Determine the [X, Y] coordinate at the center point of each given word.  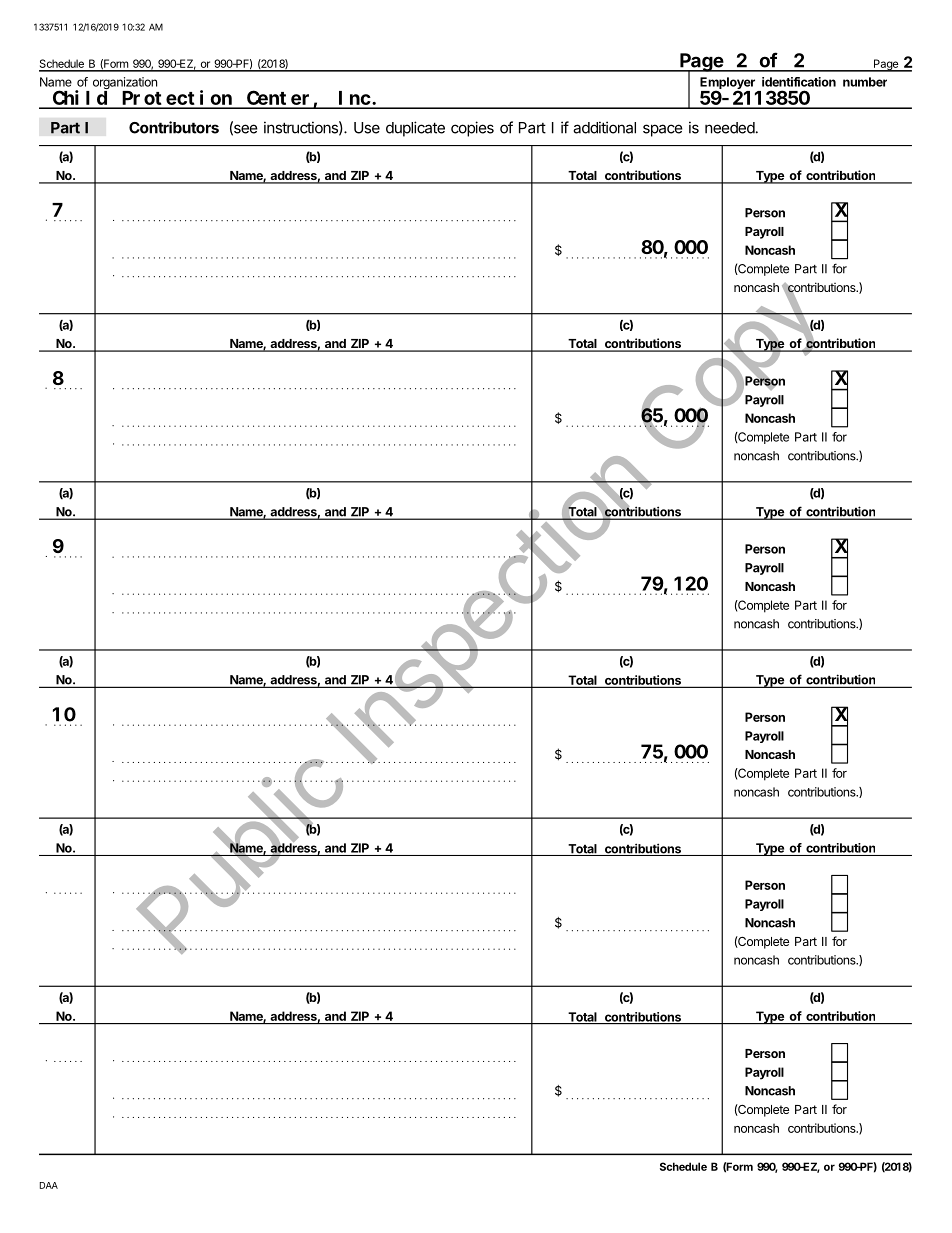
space [663, 130]
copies [472, 129]
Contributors [174, 127]
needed [730, 128]
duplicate [415, 129]
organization [125, 84]
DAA [49, 1185]
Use [367, 128]
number [865, 82]
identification [799, 82]
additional [604, 127]
